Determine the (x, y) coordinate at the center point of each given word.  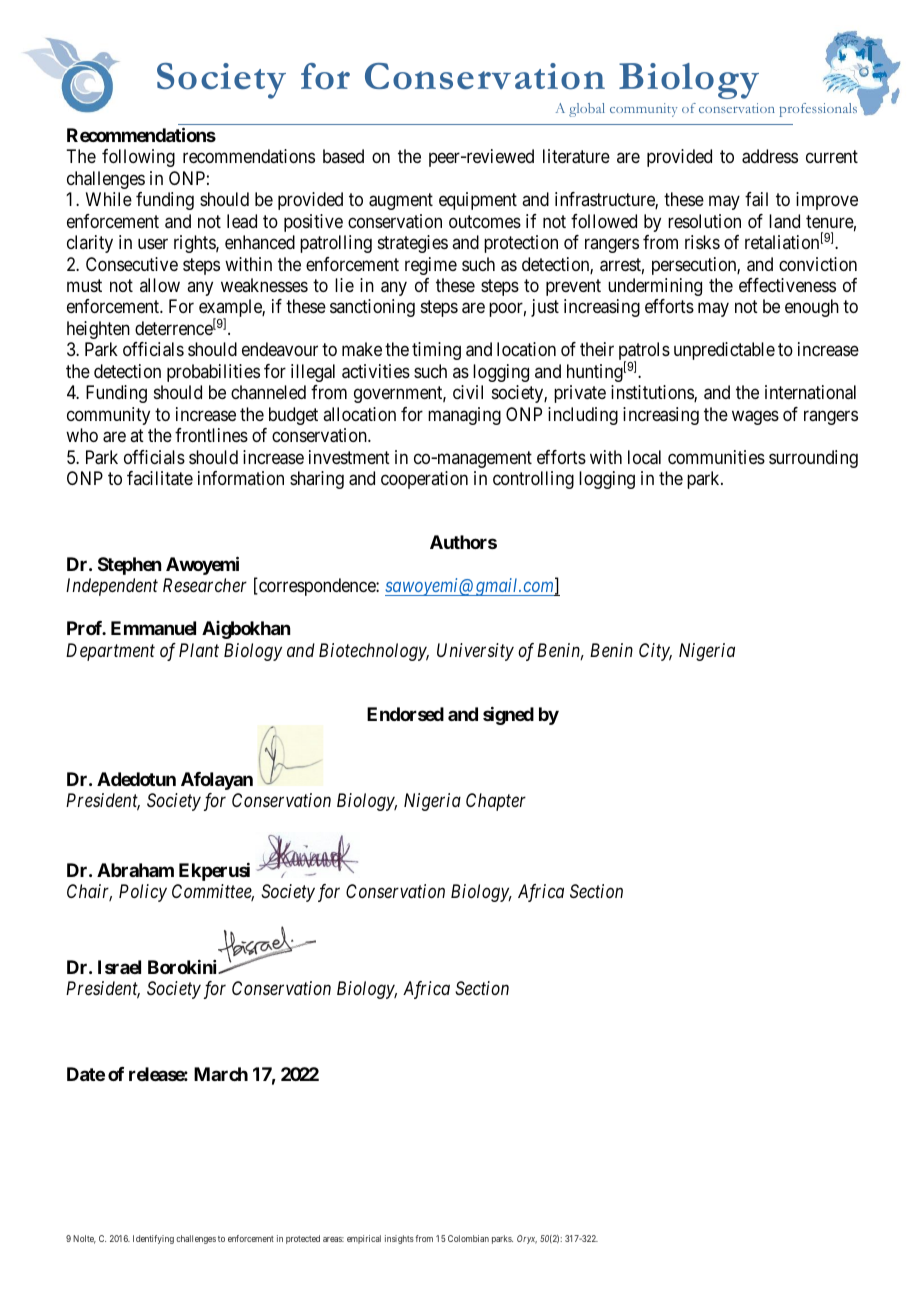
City (655, 652)
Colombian (468, 1238)
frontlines (211, 435)
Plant (199, 650)
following (138, 158)
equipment (478, 201)
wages (755, 417)
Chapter (496, 802)
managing (464, 416)
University (475, 652)
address (770, 156)
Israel (119, 967)
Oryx (527, 1239)
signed (508, 716)
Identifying (153, 1239)
